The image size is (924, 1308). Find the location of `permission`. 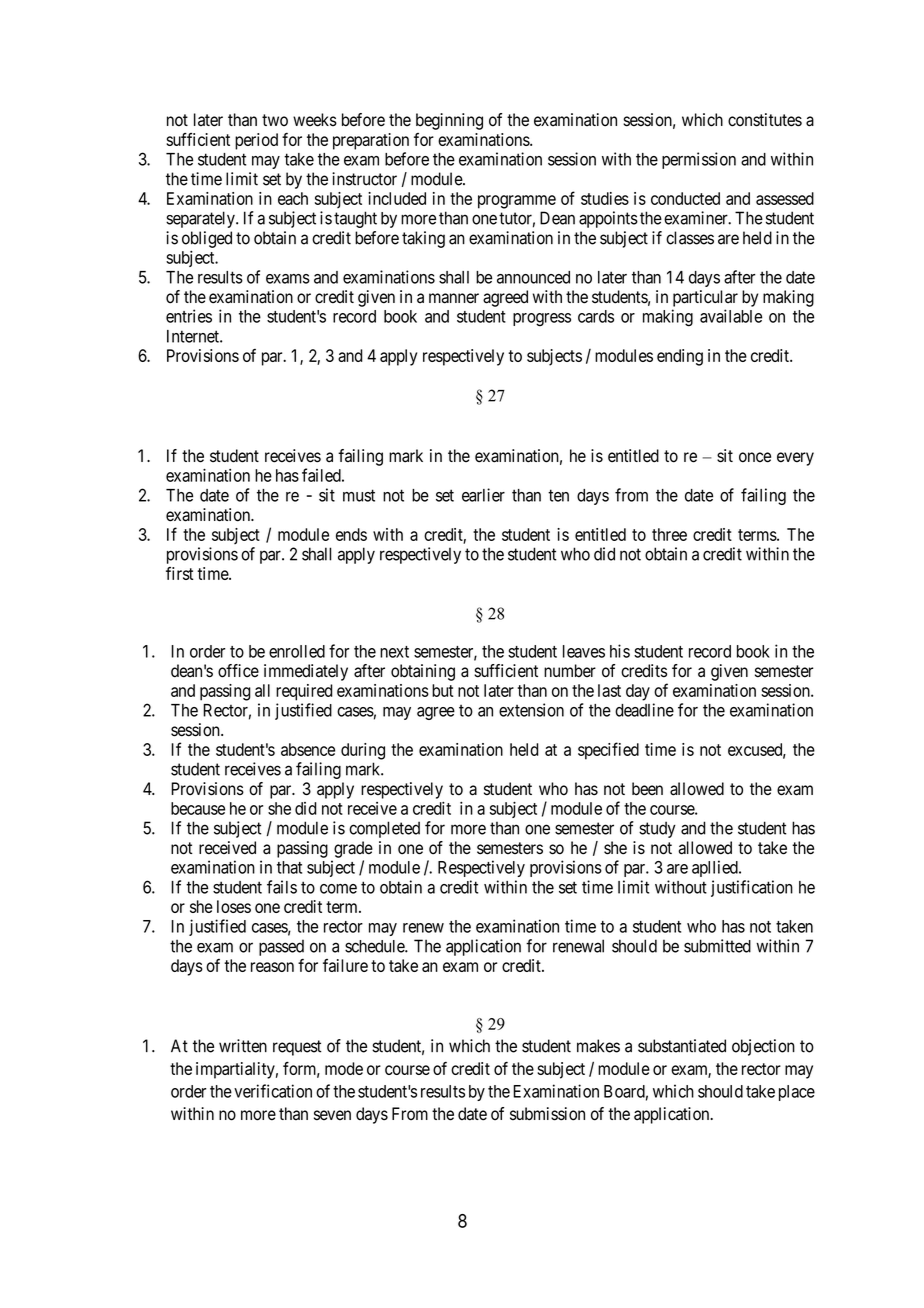

permission is located at coordinates (699, 160).
